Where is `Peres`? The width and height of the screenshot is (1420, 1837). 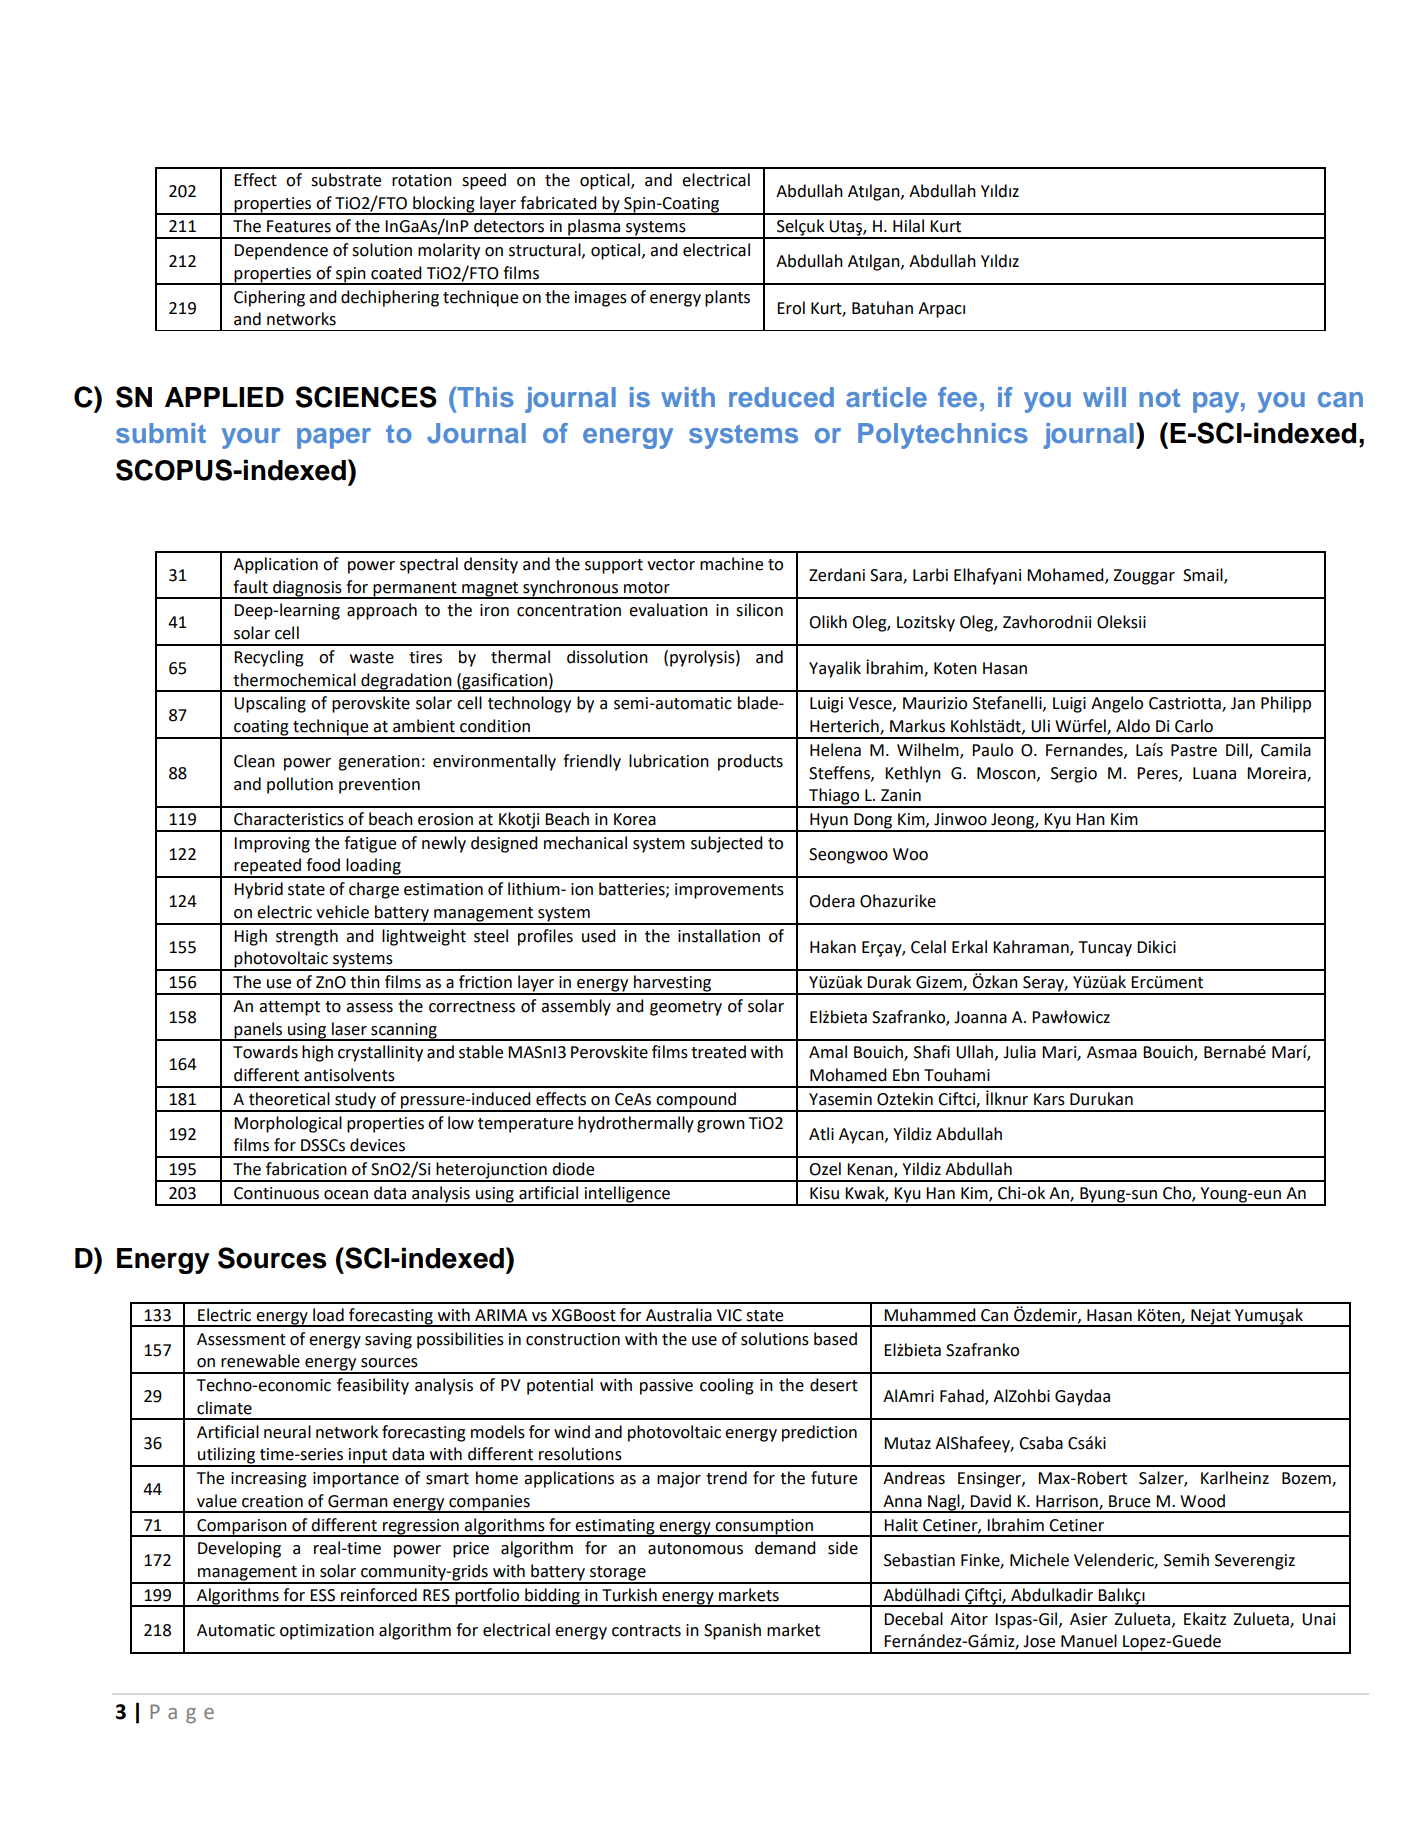
Peres is located at coordinates (1158, 774).
